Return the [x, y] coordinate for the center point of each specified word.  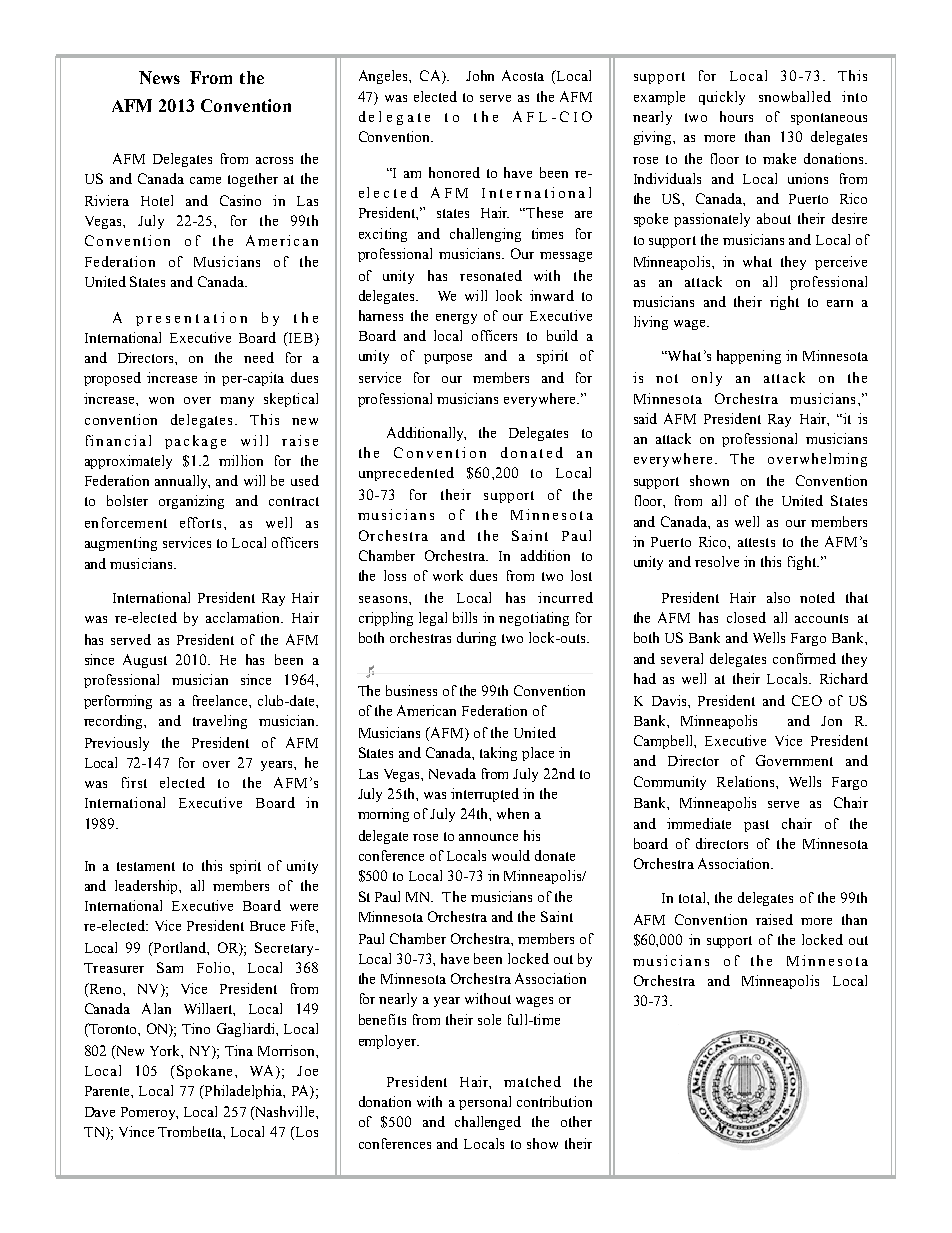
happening [749, 357]
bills [465, 617]
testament [146, 866]
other [576, 1121]
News [159, 77]
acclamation [244, 617]
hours [736, 116]
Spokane [204, 1072]
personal [485, 1103]
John [480, 75]
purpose [448, 359]
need [259, 357]
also [778, 597]
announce [488, 837]
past [756, 826]
